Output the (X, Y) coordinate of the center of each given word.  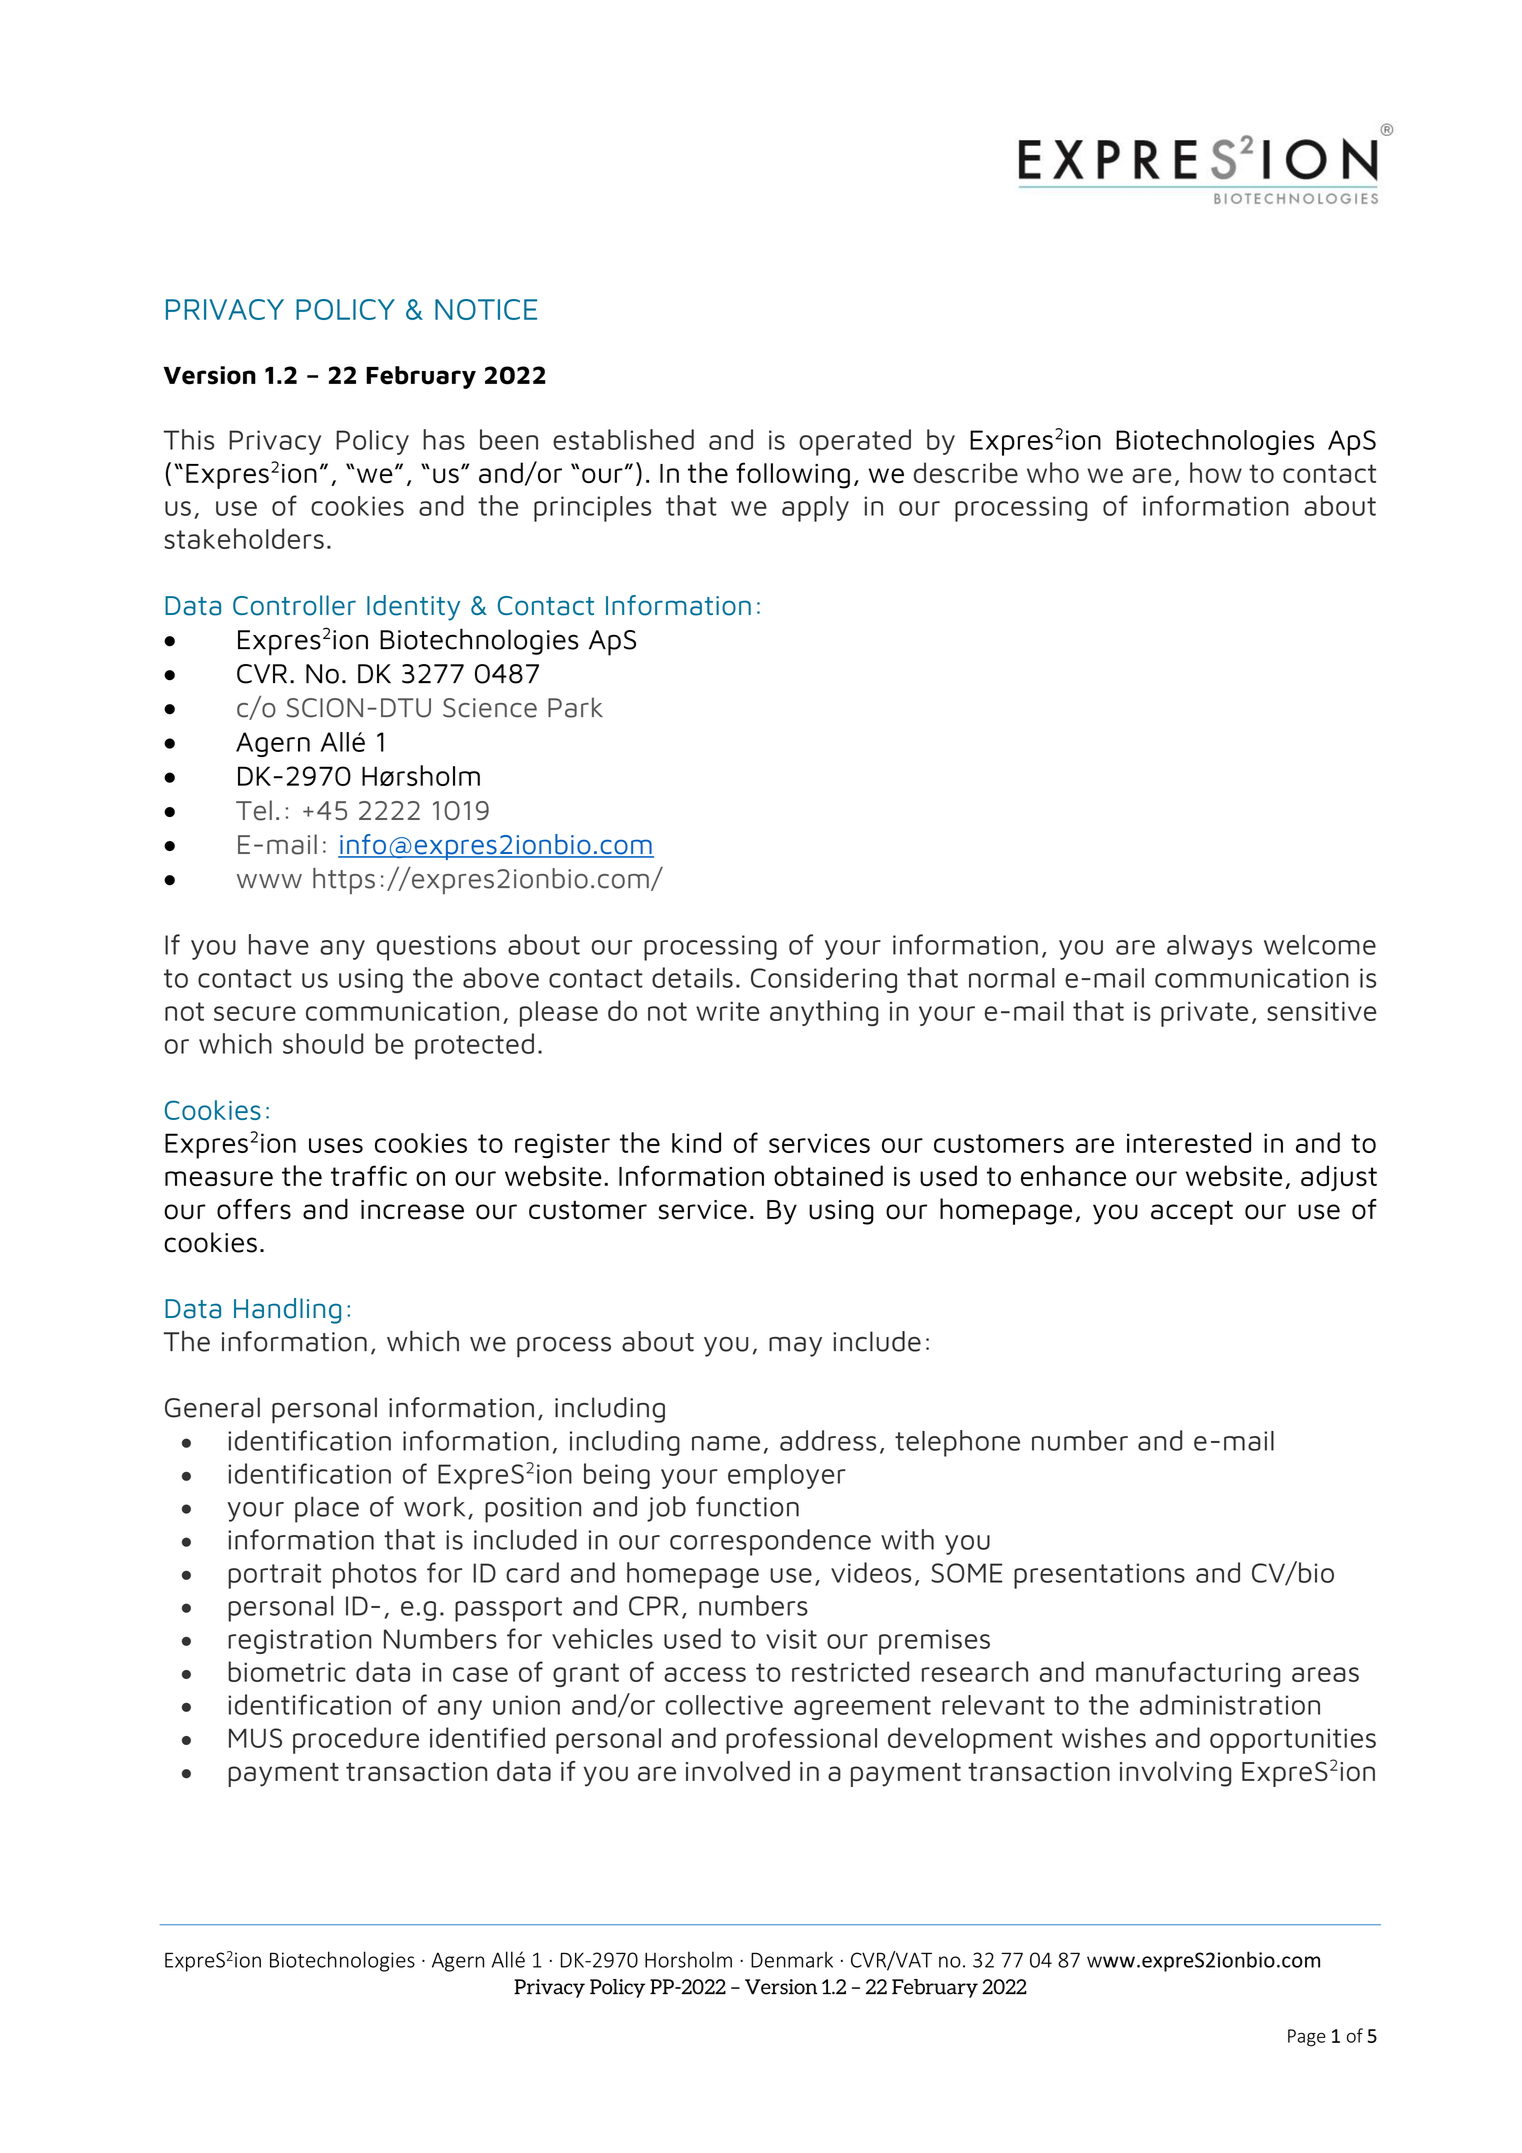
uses (336, 1145)
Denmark (792, 1959)
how (1216, 472)
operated (855, 442)
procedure (356, 1740)
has (444, 439)
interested (1189, 1142)
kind (696, 1142)
